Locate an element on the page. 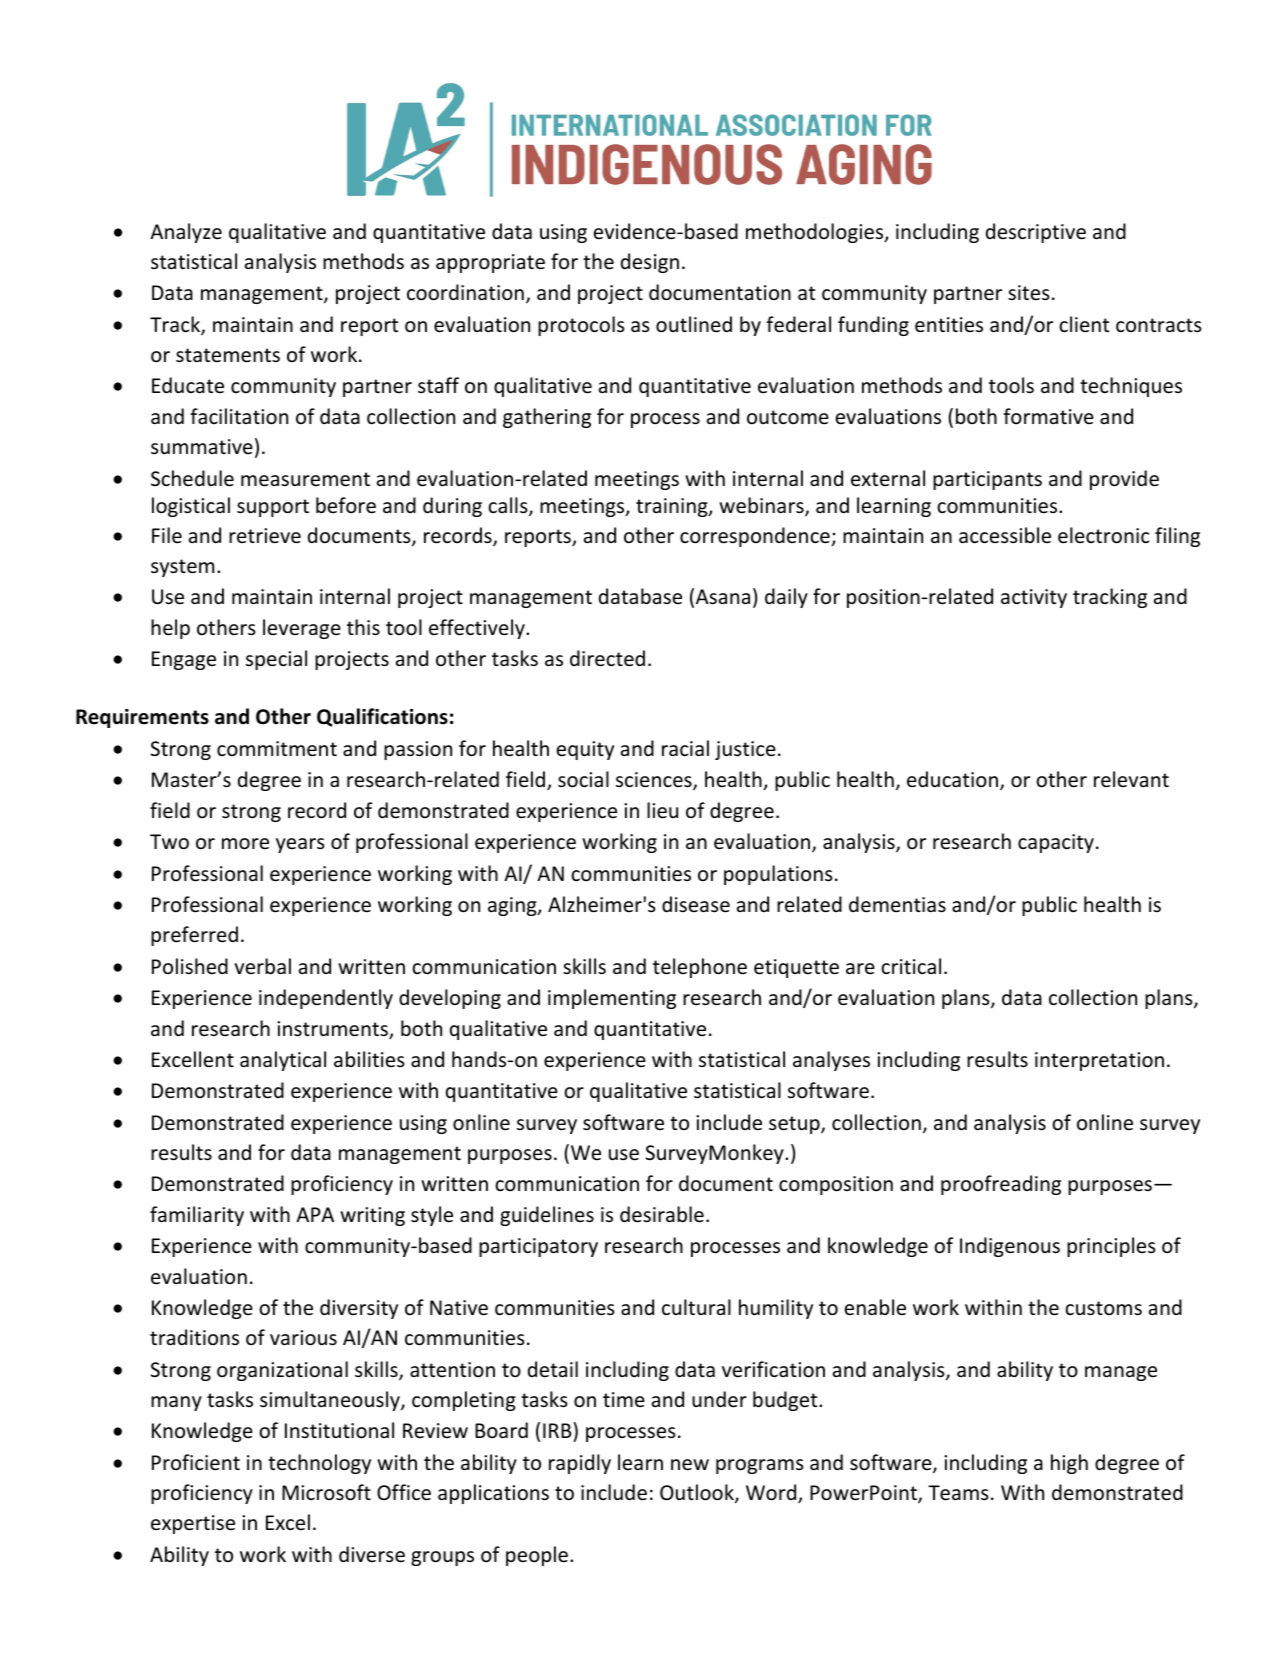 The width and height of the document is (1278, 1653). Analyze is located at coordinates (186, 233).
